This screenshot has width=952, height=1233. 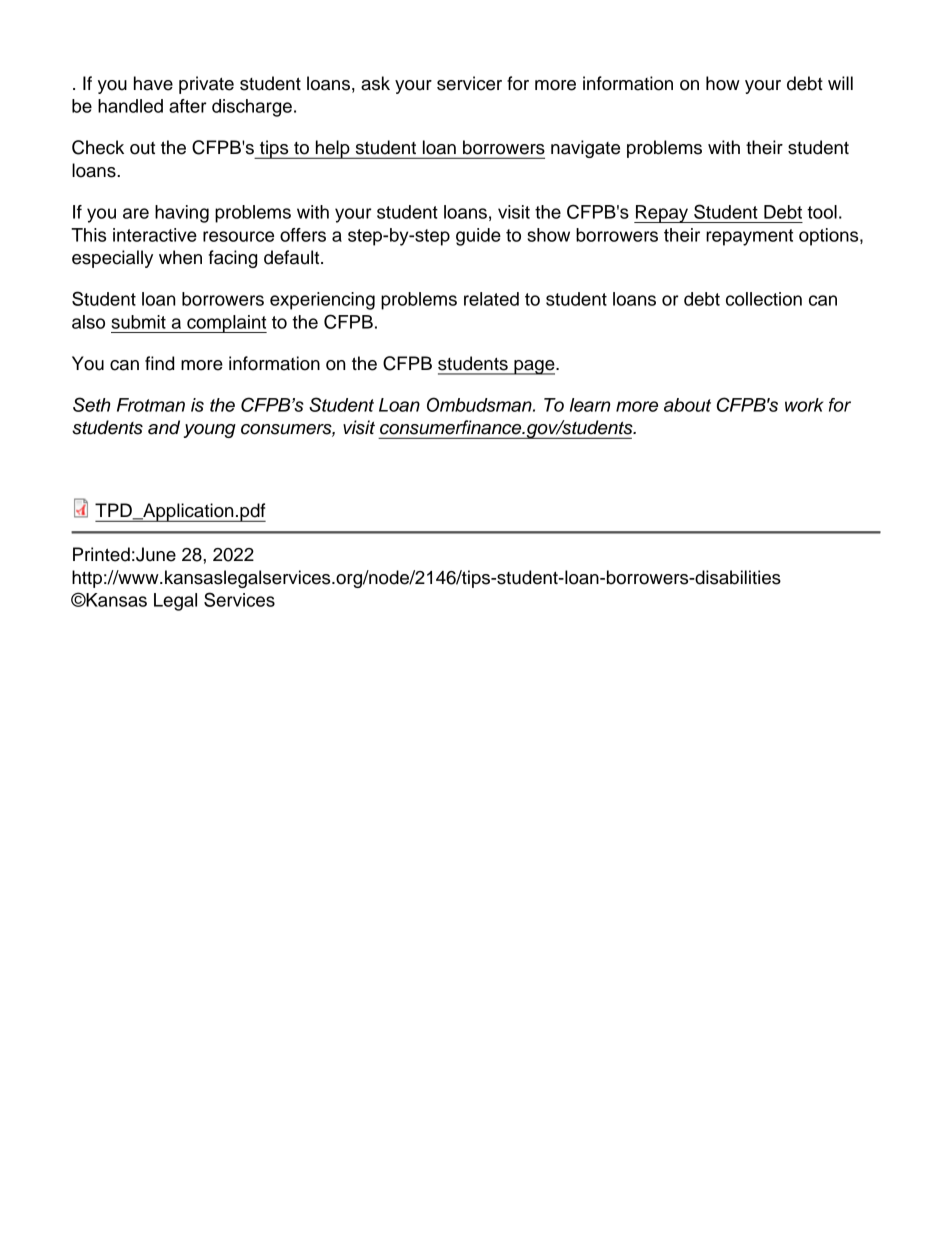 I want to click on page, so click(x=534, y=367).
